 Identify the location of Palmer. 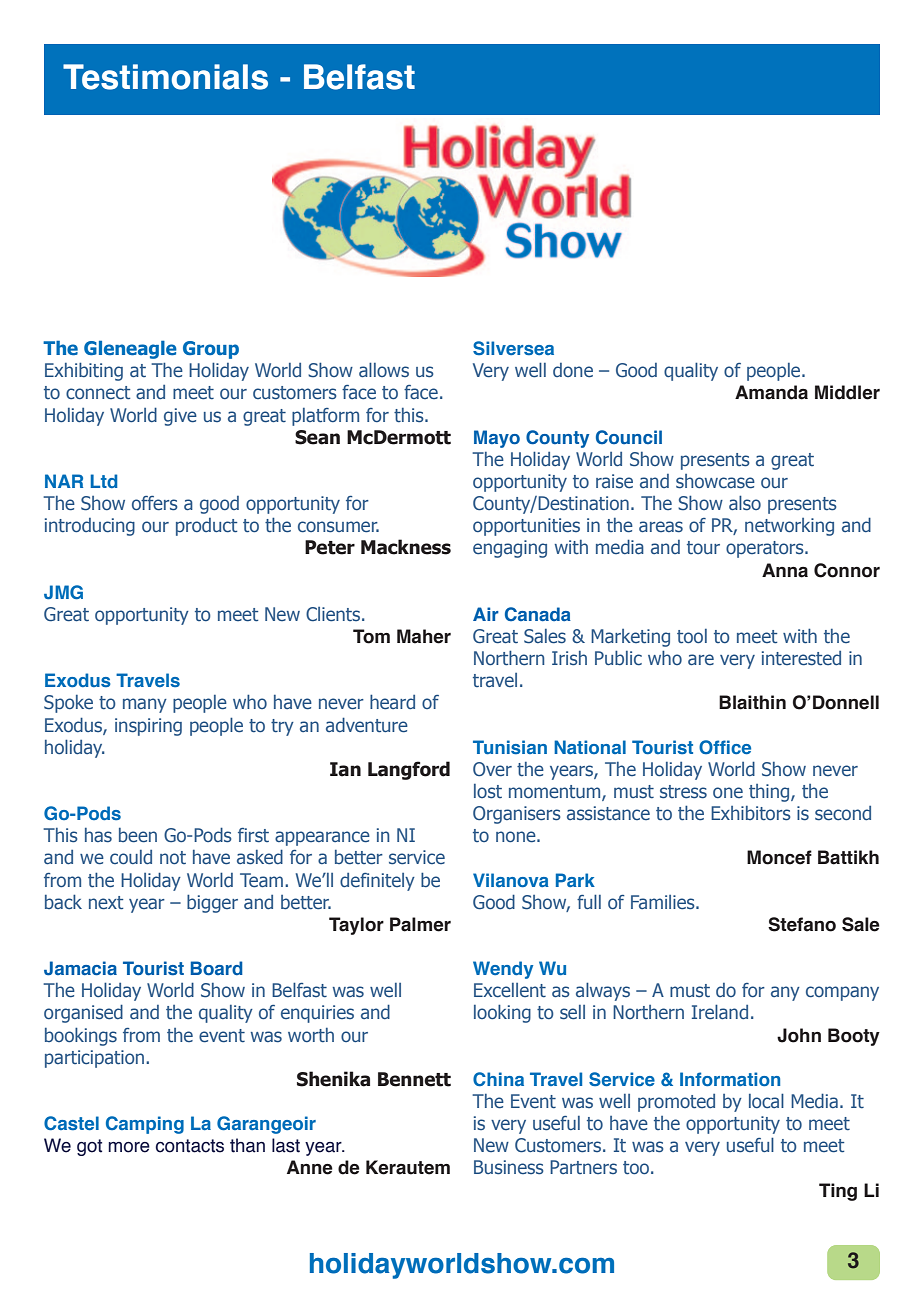
(420, 924).
